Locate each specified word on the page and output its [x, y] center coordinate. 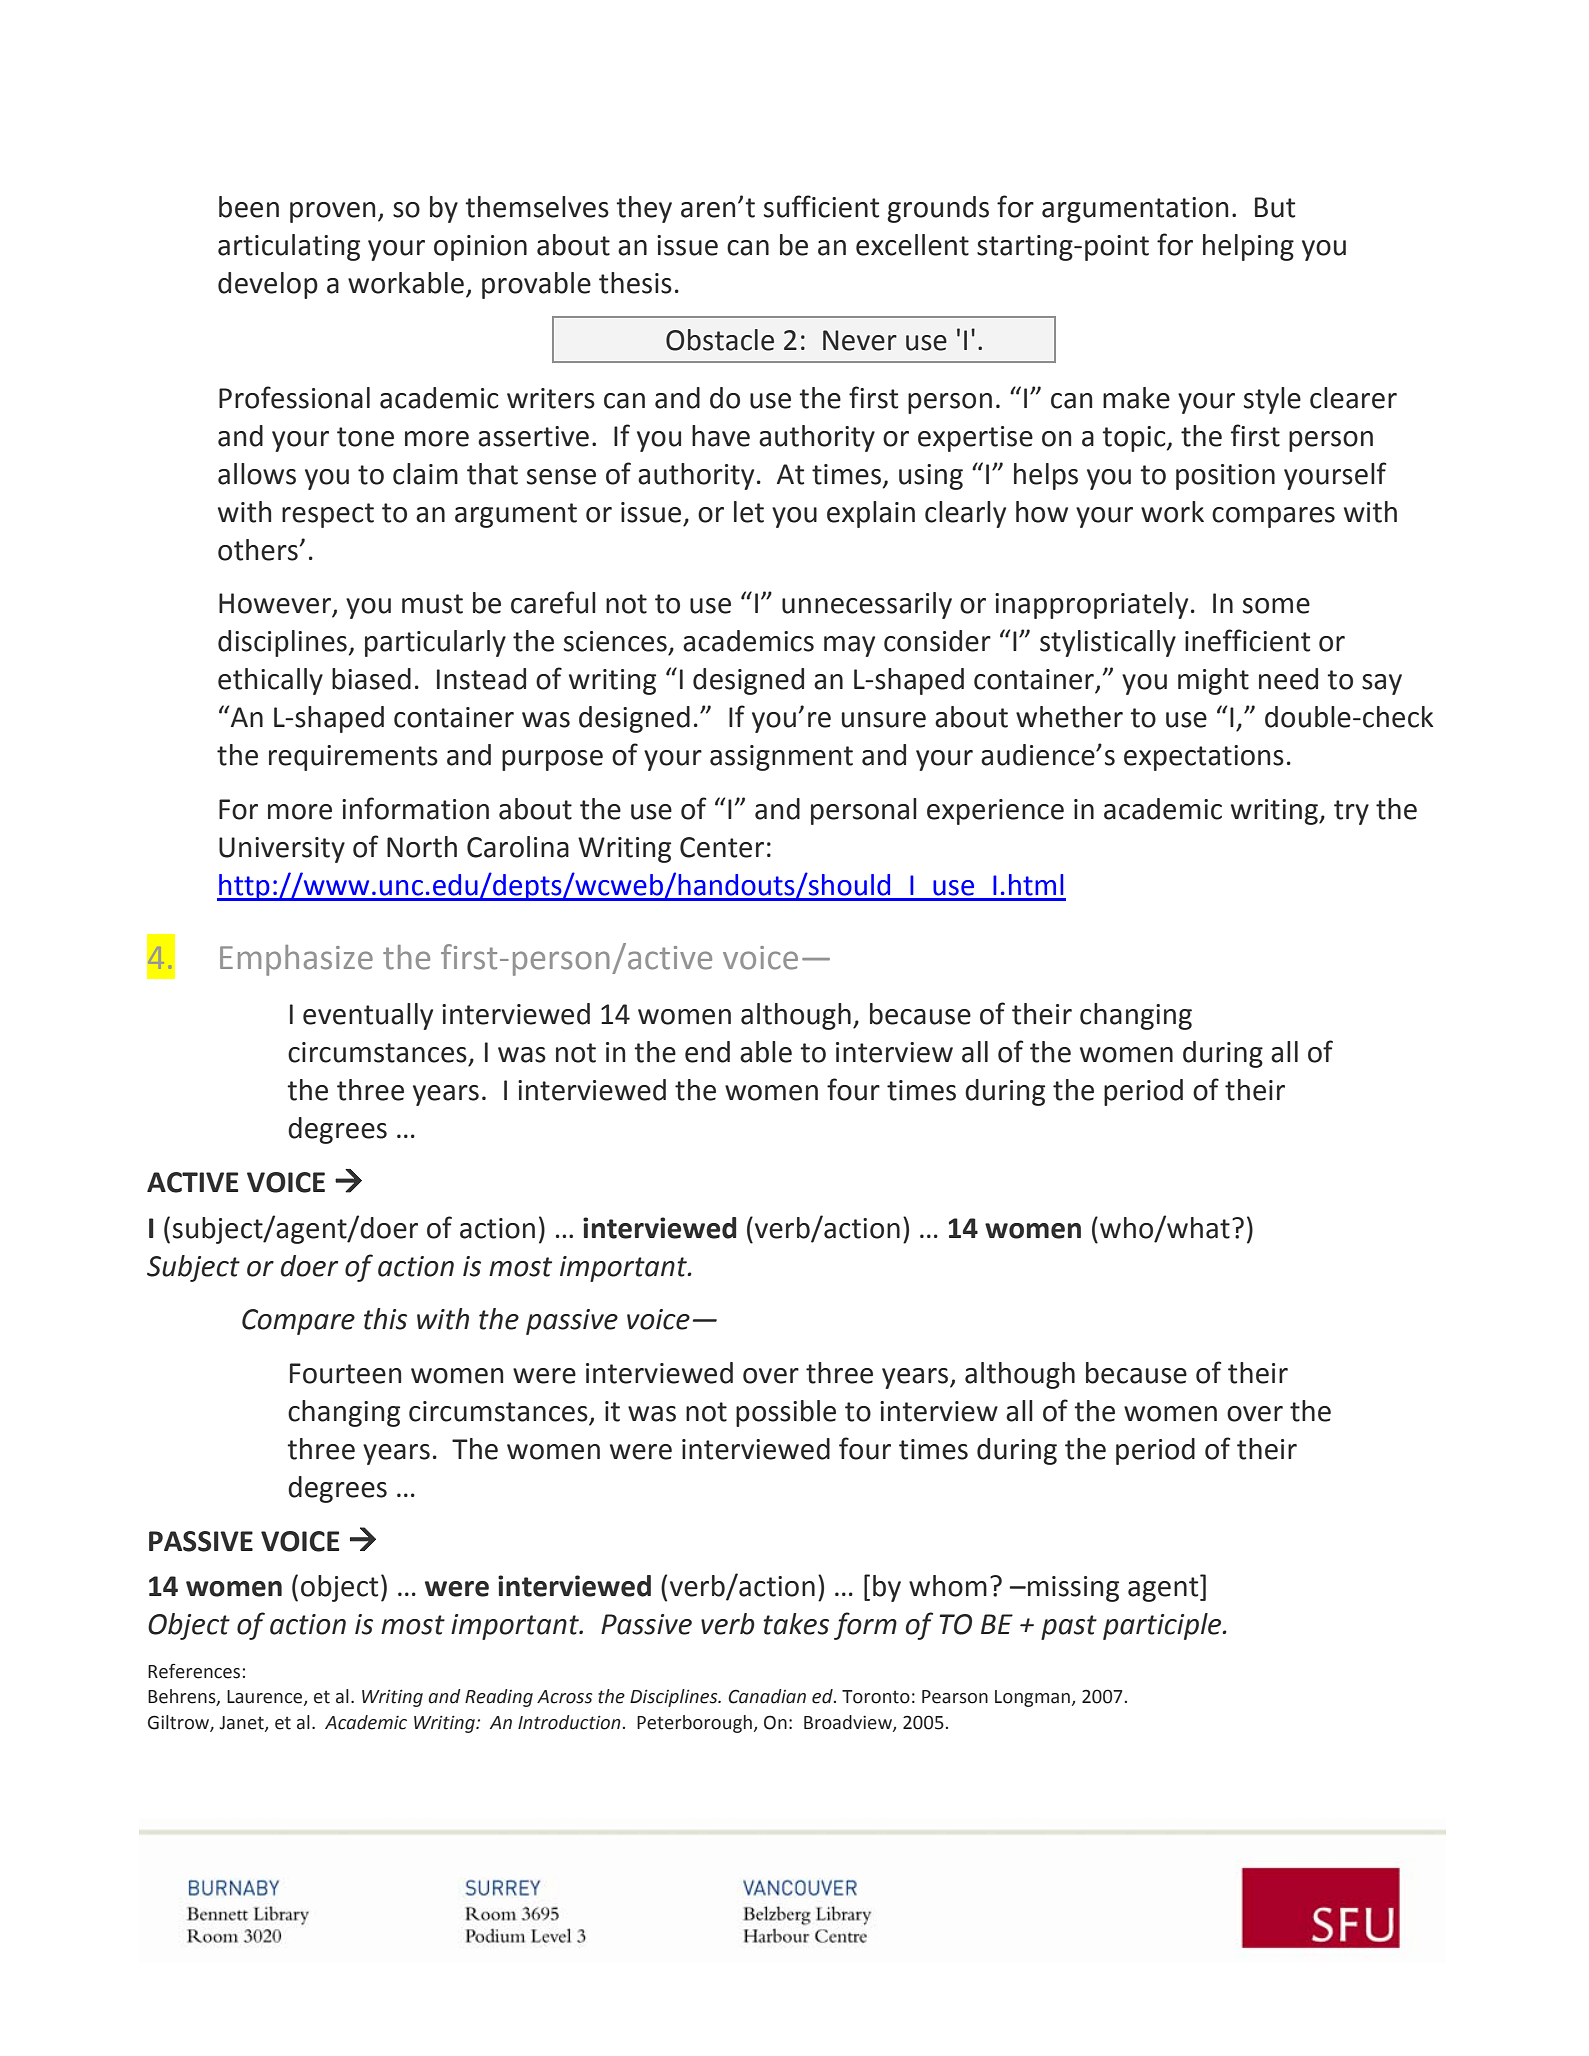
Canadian [767, 1696]
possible [786, 1413]
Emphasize [296, 960]
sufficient [821, 206]
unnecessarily [867, 605]
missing [1073, 1589]
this [385, 1319]
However [276, 604]
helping [1248, 247]
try [1351, 812]
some [1276, 606]
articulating [289, 247]
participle [1163, 1626]
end [707, 1052]
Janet [242, 1723]
